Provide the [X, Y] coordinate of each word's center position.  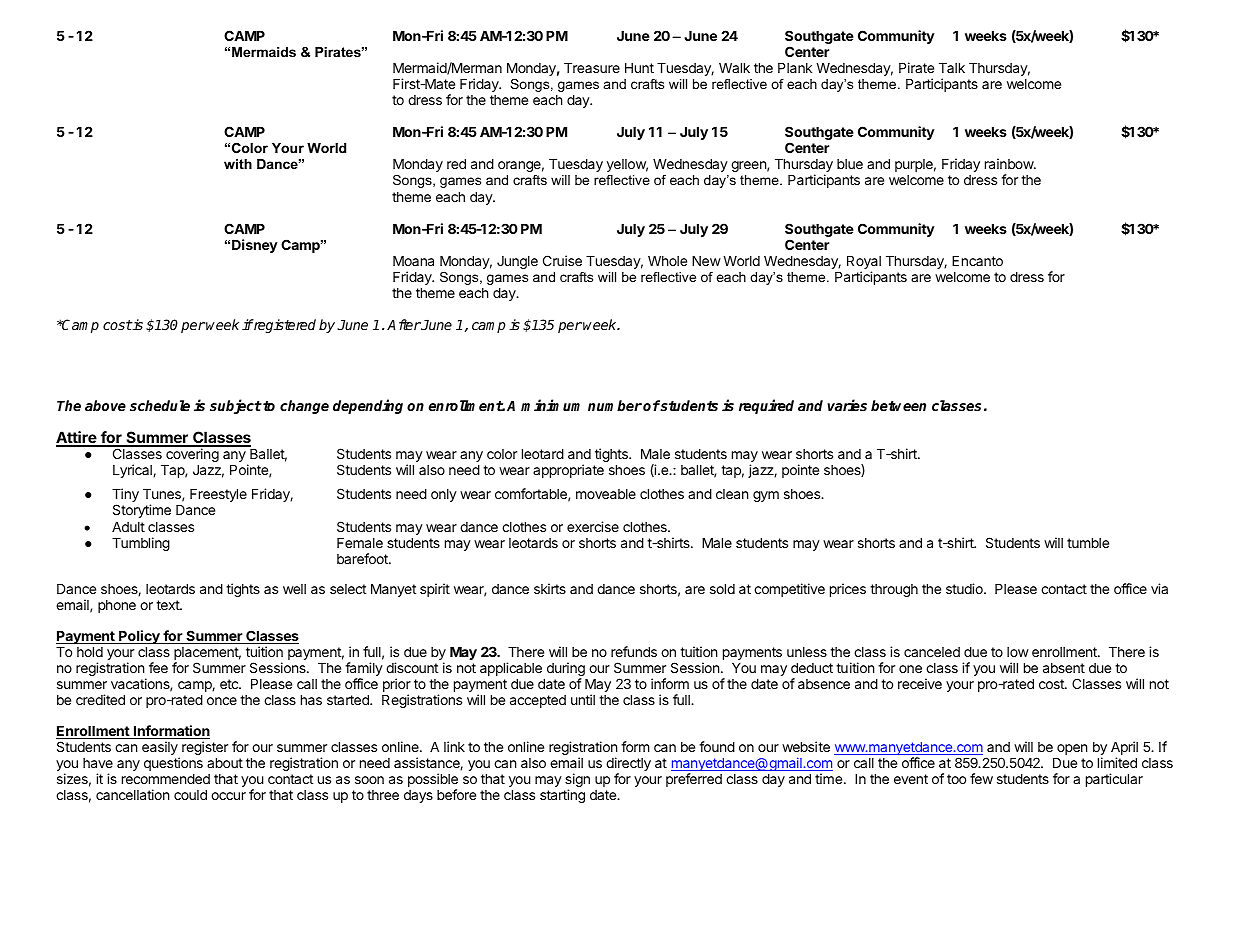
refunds [634, 651]
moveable [606, 494]
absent [1064, 668]
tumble [1088, 543]
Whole [667, 261]
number [615, 405]
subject [236, 406]
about [225, 763]
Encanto [977, 261]
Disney [255, 246]
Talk [952, 68]
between [898, 405]
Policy [139, 637]
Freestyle [218, 495]
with [238, 164]
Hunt [639, 68]
